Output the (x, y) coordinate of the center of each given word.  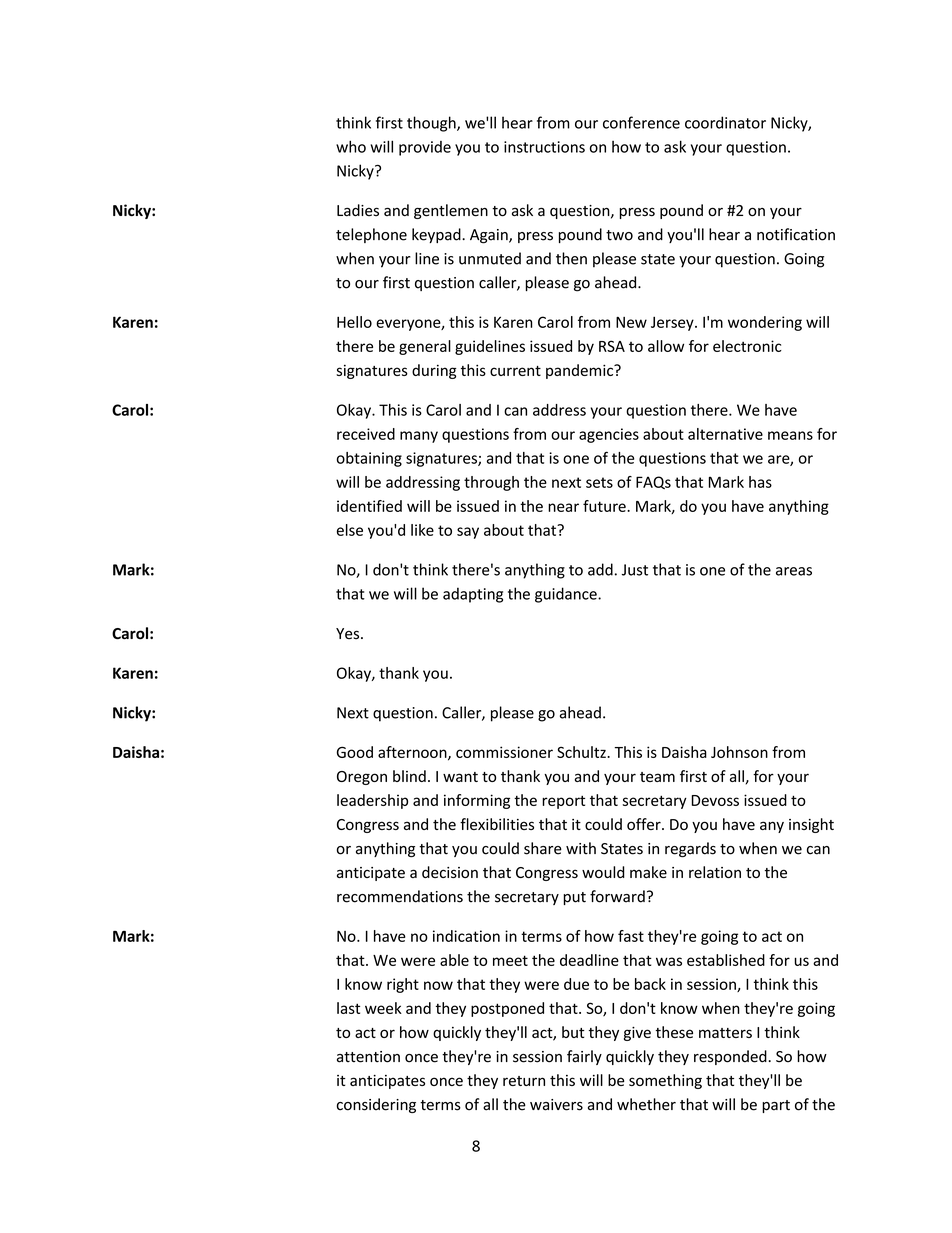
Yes (349, 633)
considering (376, 1105)
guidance (567, 595)
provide (425, 148)
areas (794, 571)
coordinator (725, 122)
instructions (544, 147)
